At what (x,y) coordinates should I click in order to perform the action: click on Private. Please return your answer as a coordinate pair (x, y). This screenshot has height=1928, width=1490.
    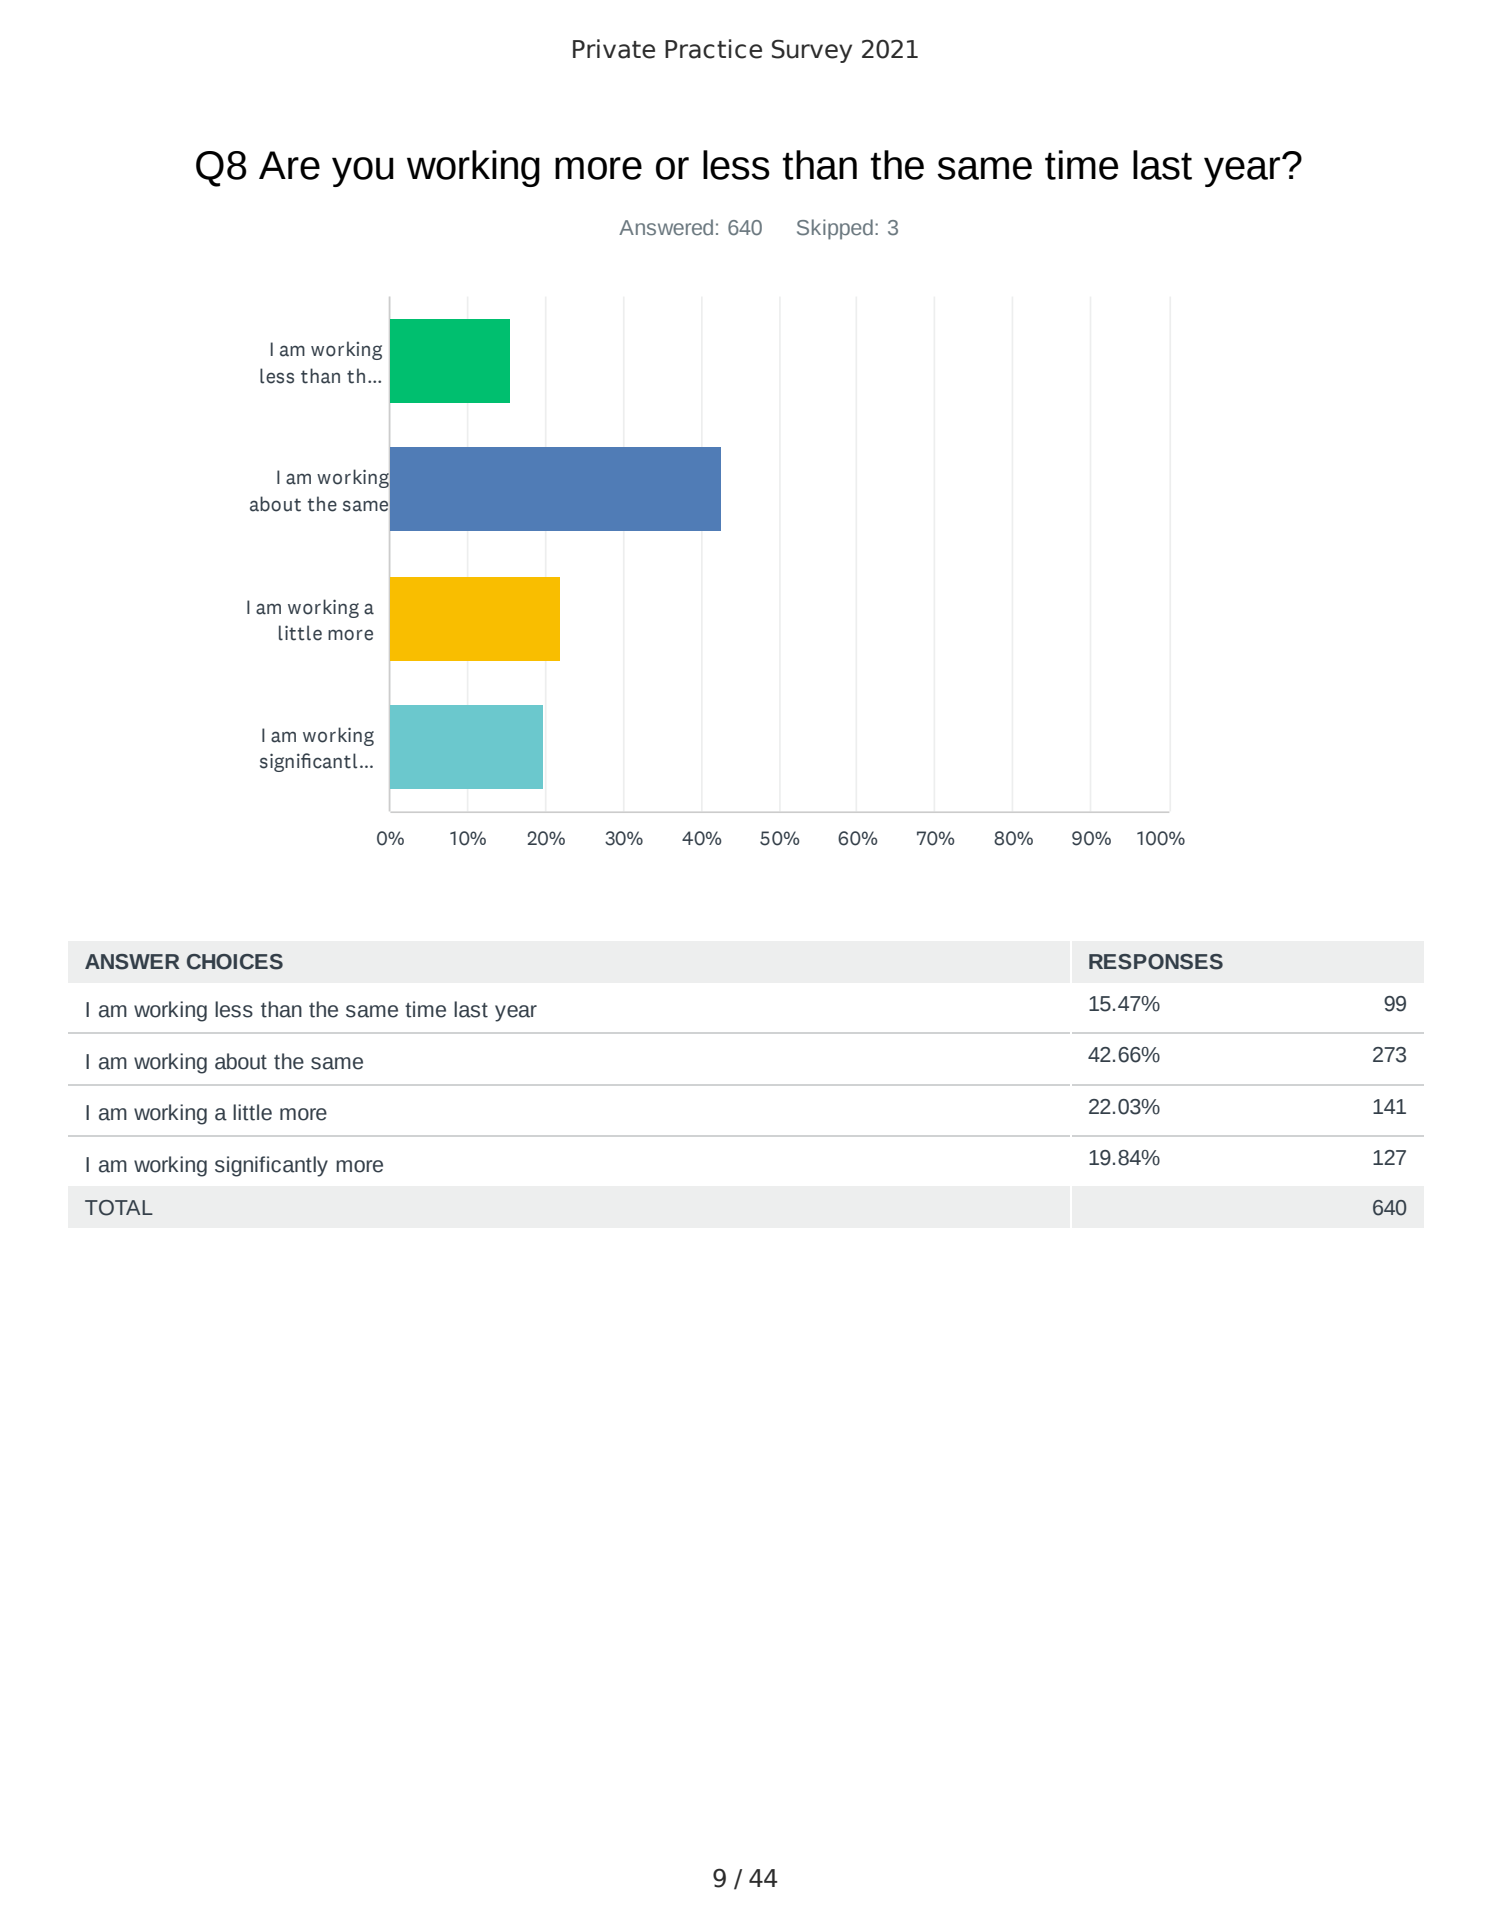
    Looking at the image, I should click on (614, 49).
